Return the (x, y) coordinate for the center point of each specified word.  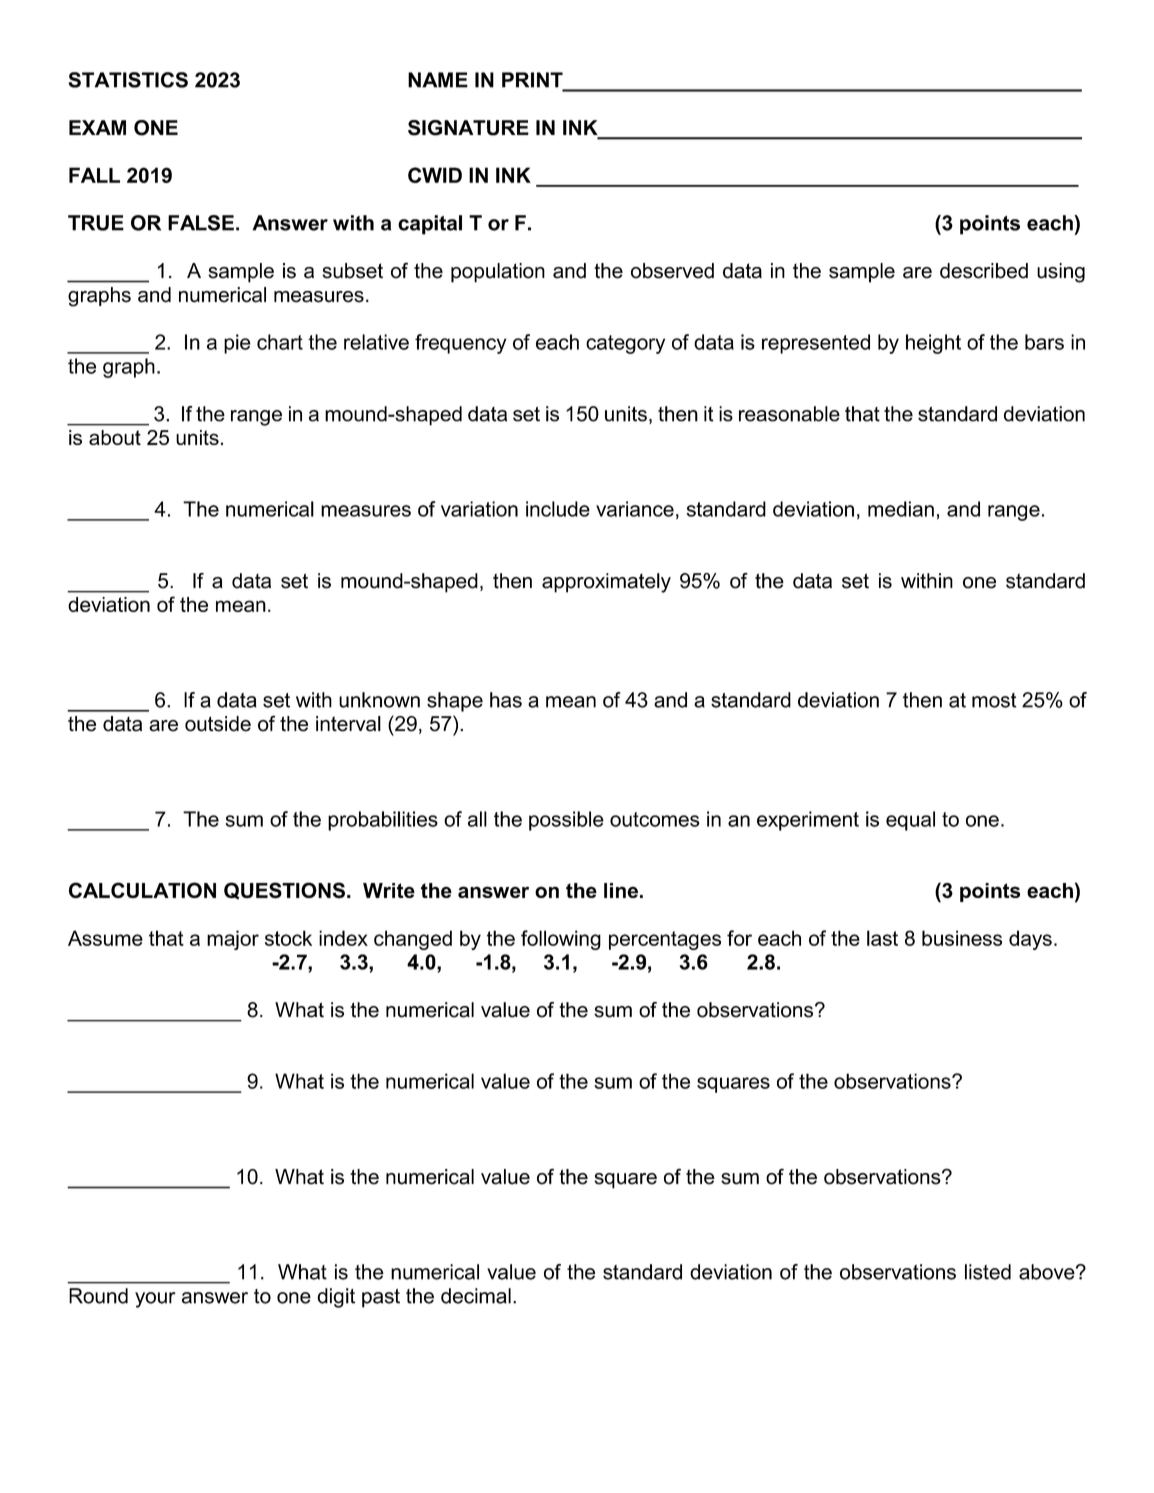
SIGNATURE (468, 128)
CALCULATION (142, 890)
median (901, 509)
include (558, 509)
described (984, 271)
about (115, 437)
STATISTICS (128, 80)
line (621, 890)
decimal (476, 1296)
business (962, 938)
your (155, 1300)
